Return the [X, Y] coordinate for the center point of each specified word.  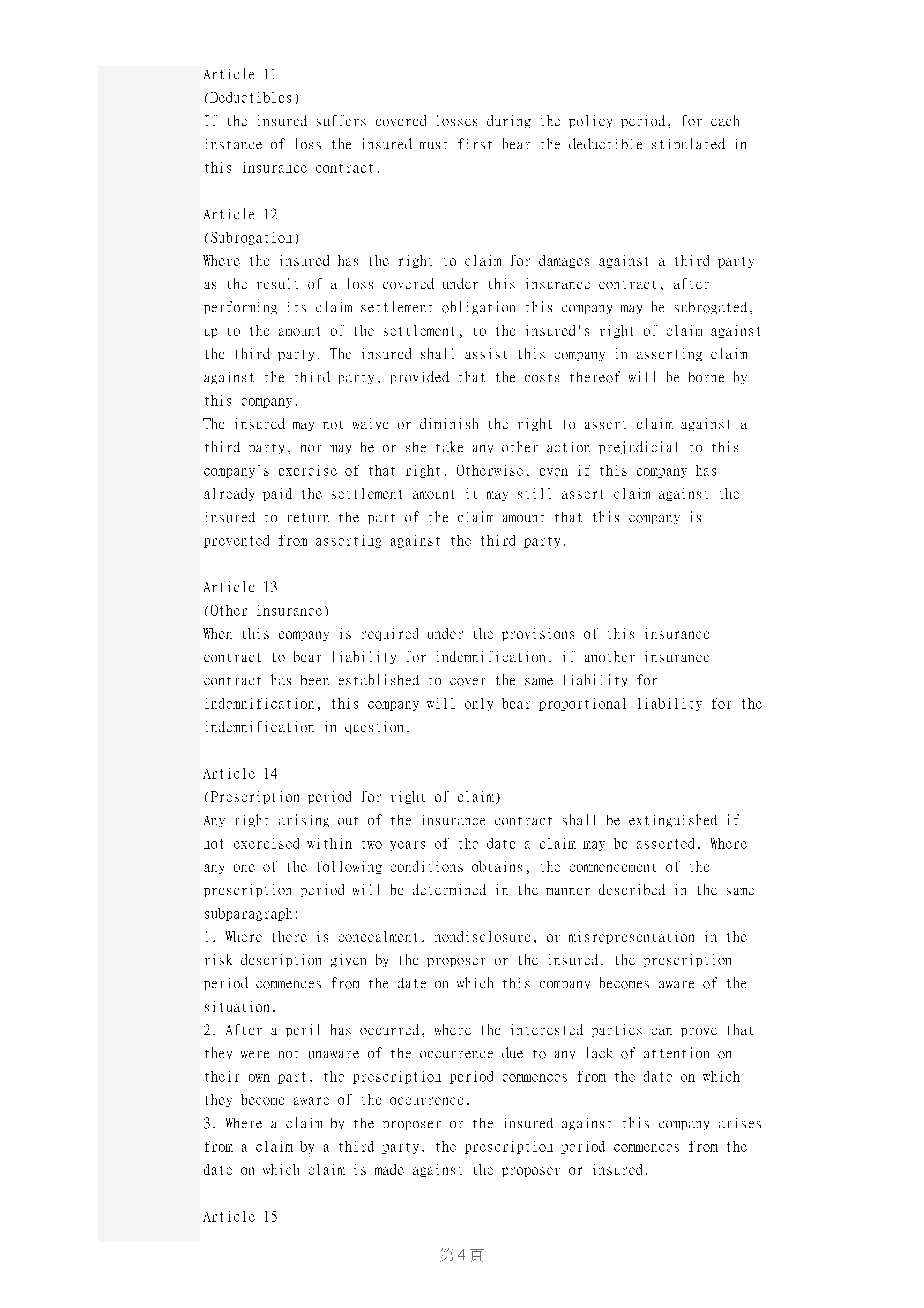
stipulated [688, 143]
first [475, 143]
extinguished [673, 820]
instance [234, 144]
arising [304, 820]
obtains [497, 866]
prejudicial [638, 447]
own [259, 1078]
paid [277, 494]
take [449, 446]
